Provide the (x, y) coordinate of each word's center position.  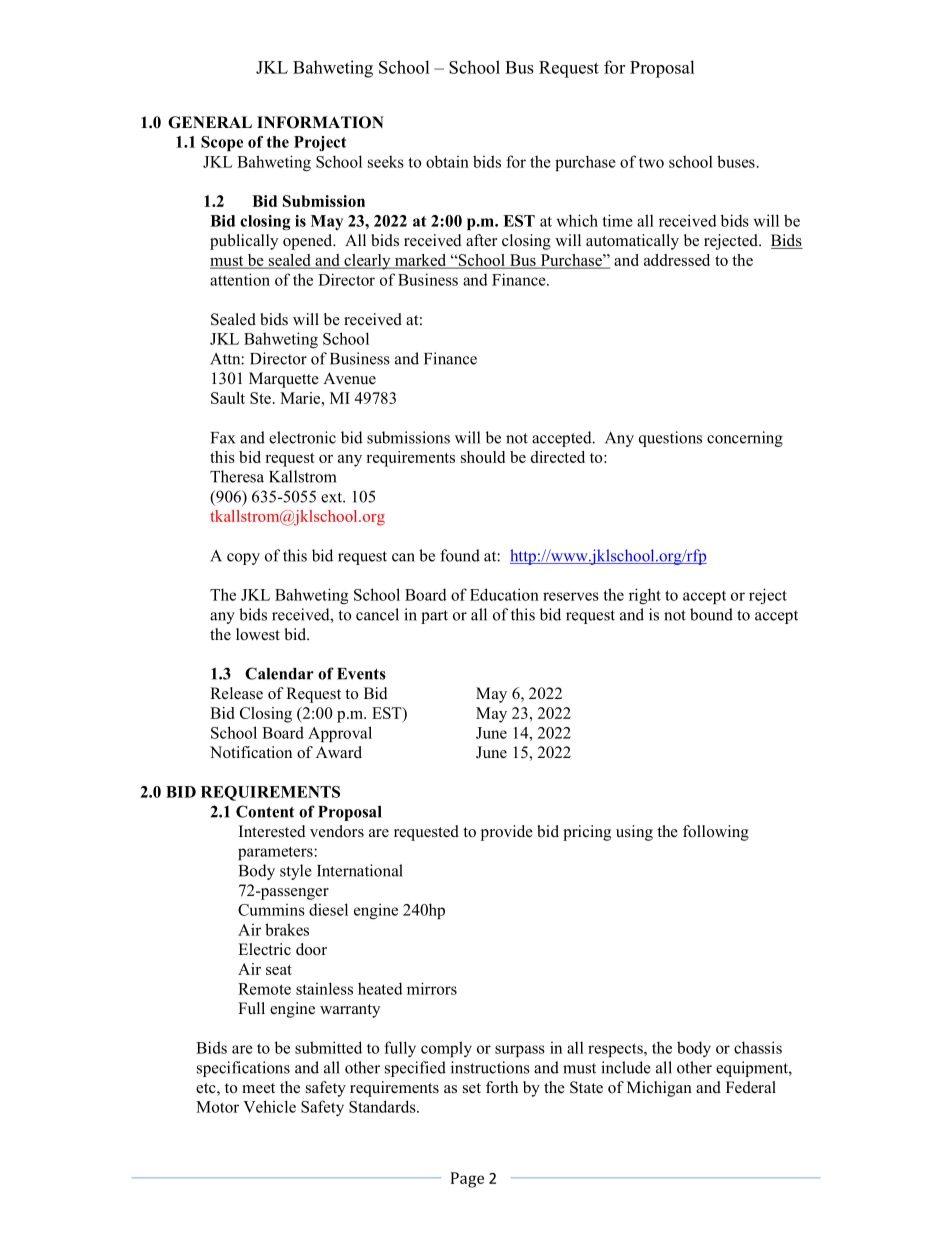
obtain (447, 161)
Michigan (659, 1089)
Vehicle (269, 1106)
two (651, 163)
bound (711, 614)
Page (467, 1180)
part (434, 617)
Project (320, 143)
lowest (258, 634)
